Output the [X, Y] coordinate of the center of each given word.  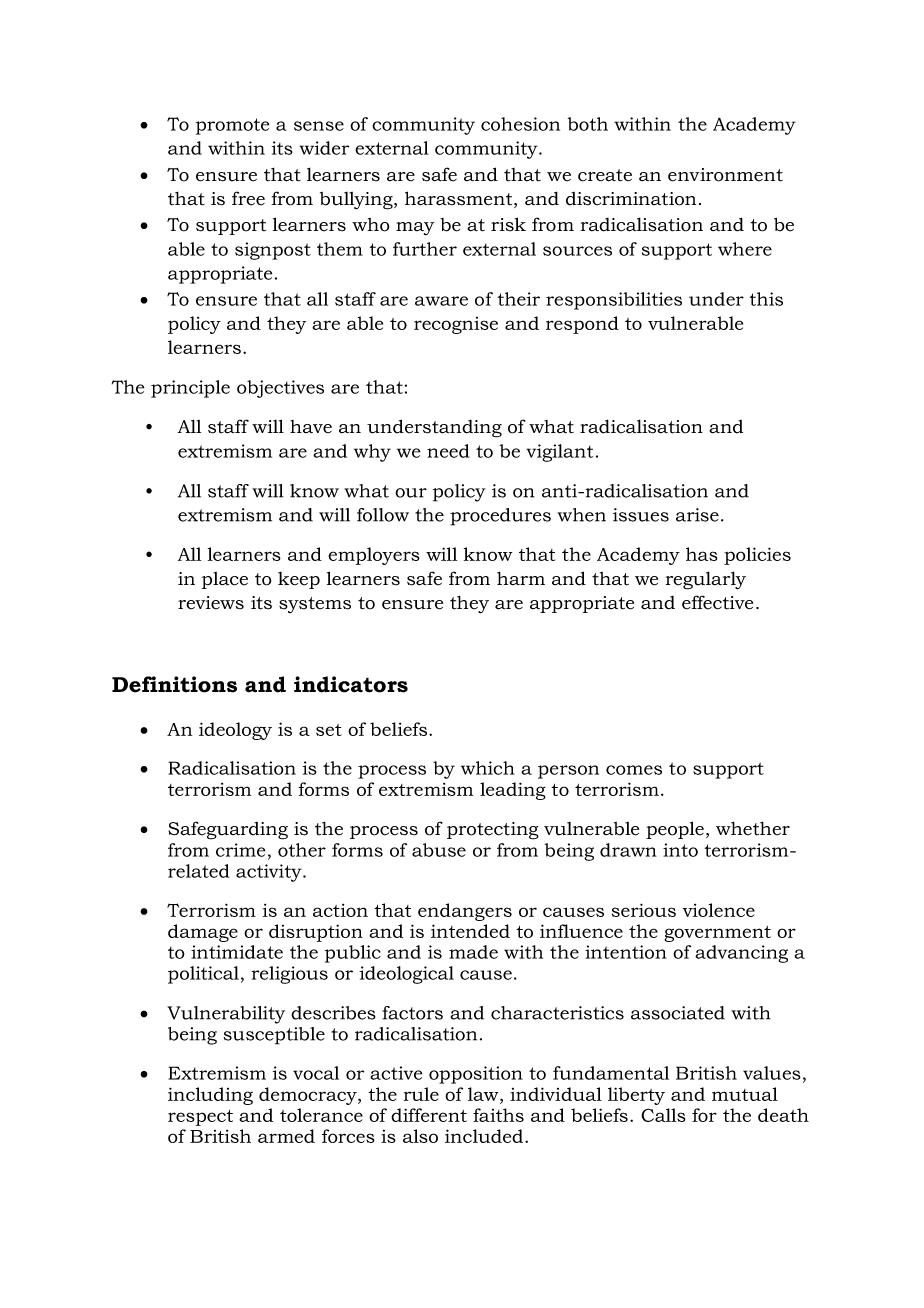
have [311, 427]
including [210, 1096]
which [488, 768]
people [675, 830]
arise [697, 515]
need [448, 451]
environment [725, 175]
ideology [235, 731]
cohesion [520, 124]
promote [232, 126]
